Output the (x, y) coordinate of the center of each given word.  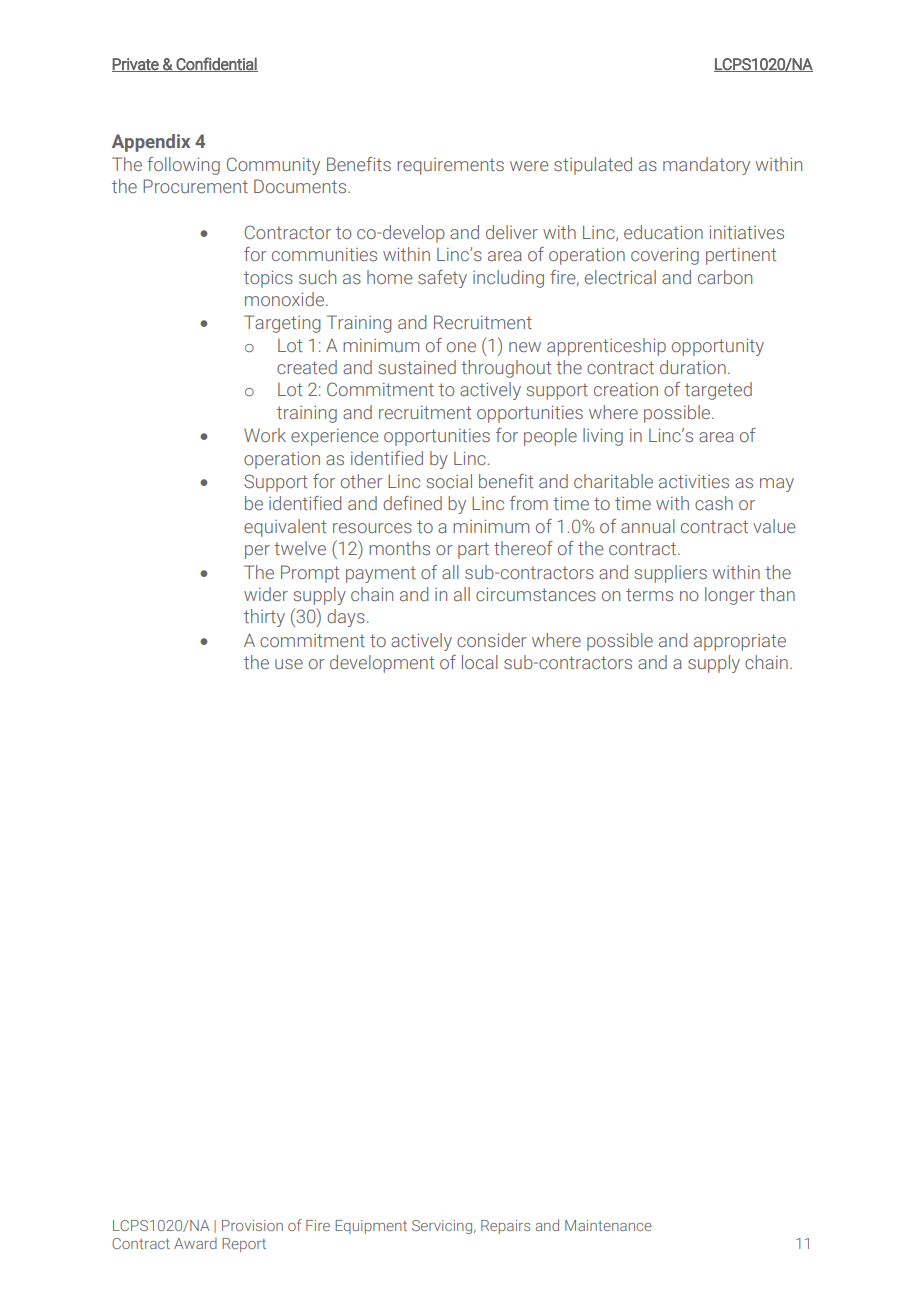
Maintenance (608, 1225)
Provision (252, 1225)
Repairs (505, 1227)
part (473, 550)
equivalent (285, 528)
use (289, 664)
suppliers (671, 574)
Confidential (216, 64)
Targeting (282, 324)
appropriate (740, 642)
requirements (451, 166)
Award (195, 1243)
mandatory (706, 166)
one (461, 347)
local (480, 662)
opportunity (718, 347)
